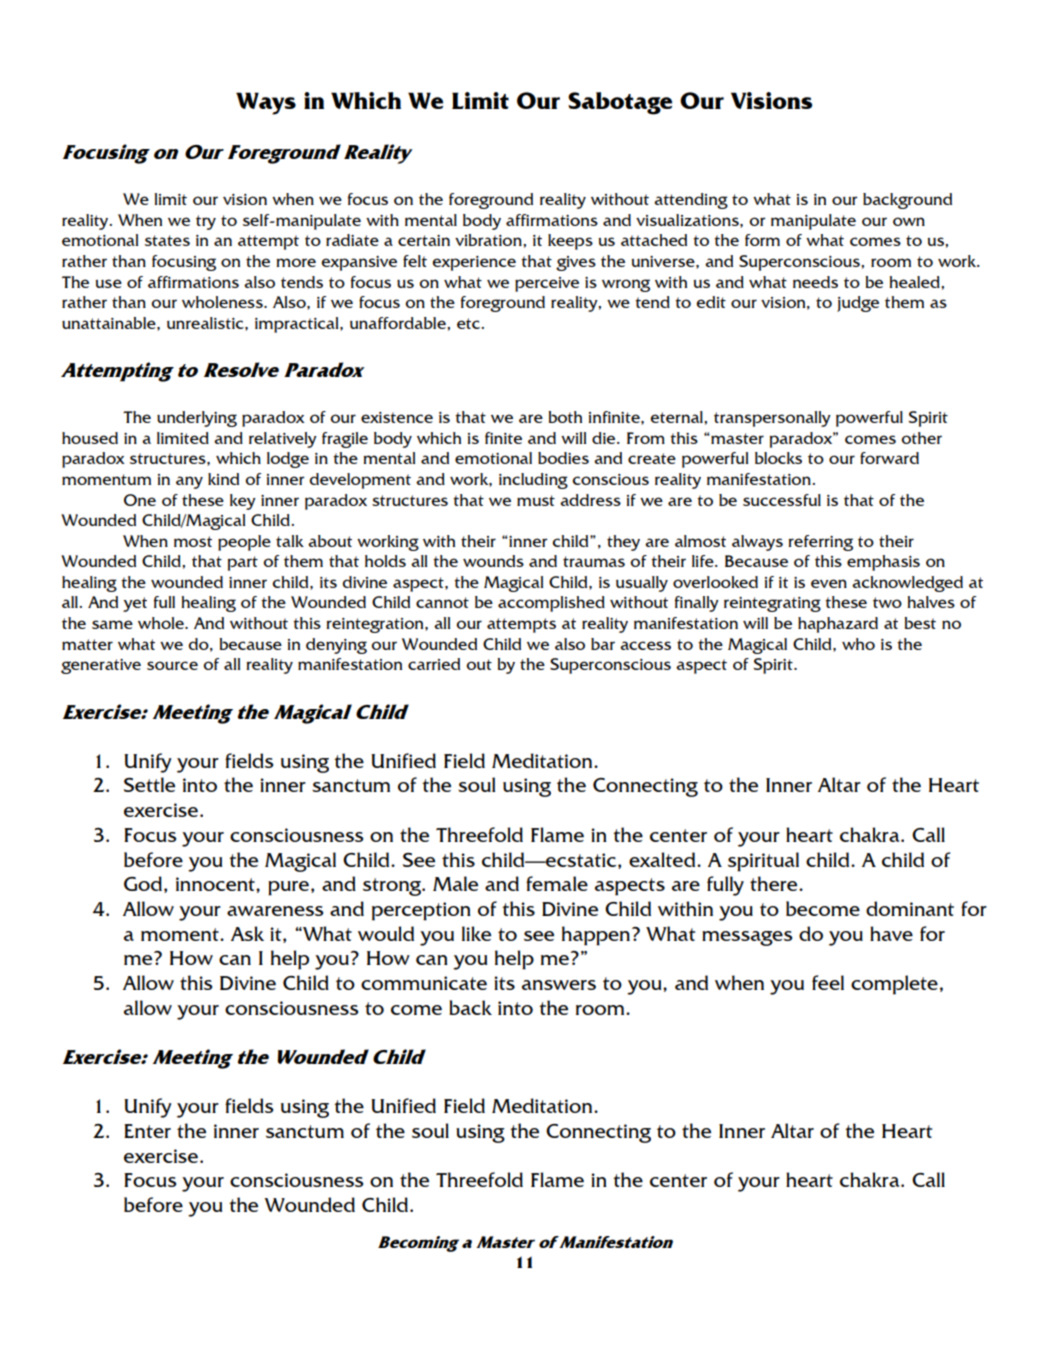 The image size is (1050, 1359). What do you see at coordinates (821, 543) in the screenshot?
I see `referring` at bounding box center [821, 543].
